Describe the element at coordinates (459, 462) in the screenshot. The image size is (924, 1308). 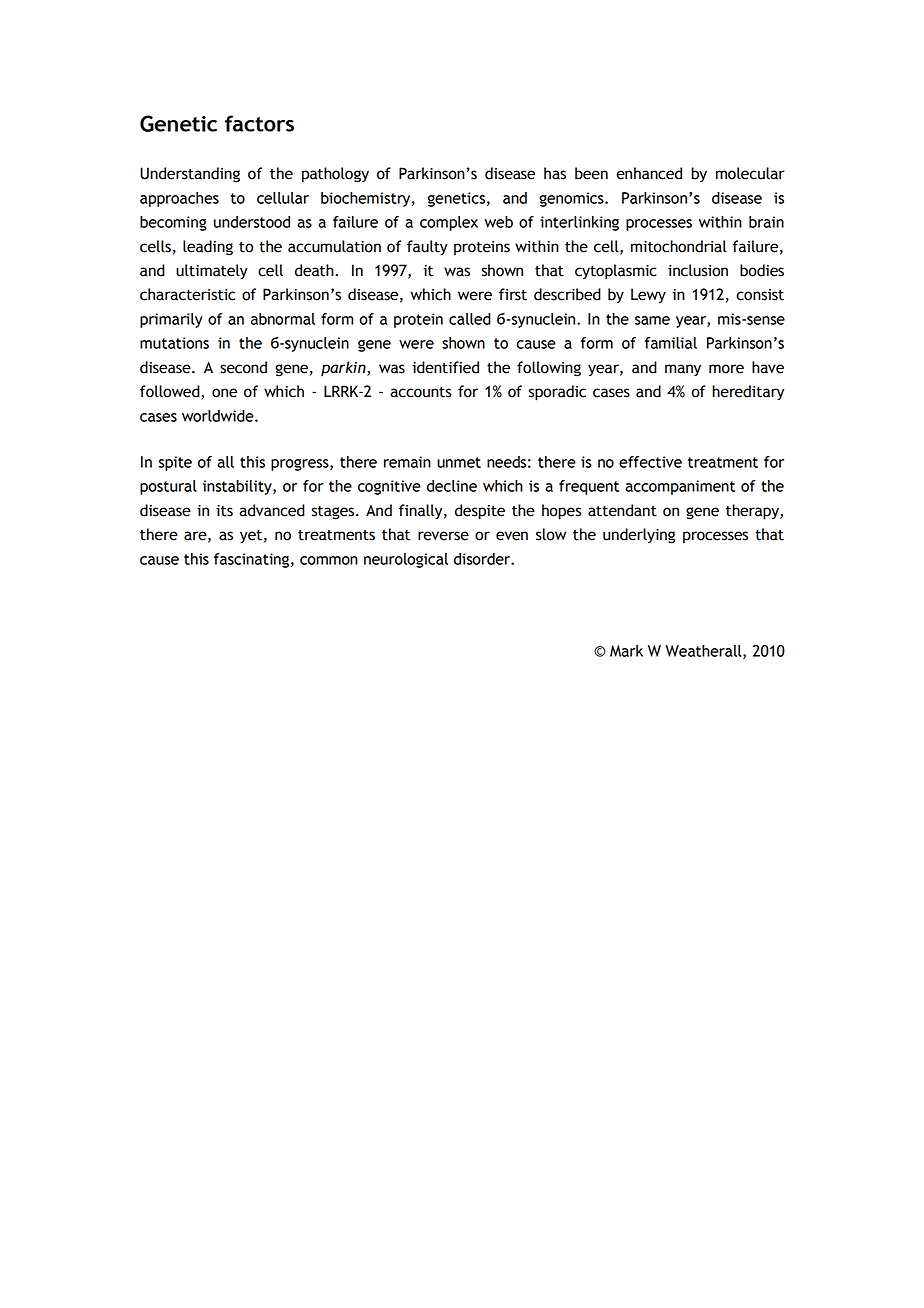
I see `unmet` at that location.
